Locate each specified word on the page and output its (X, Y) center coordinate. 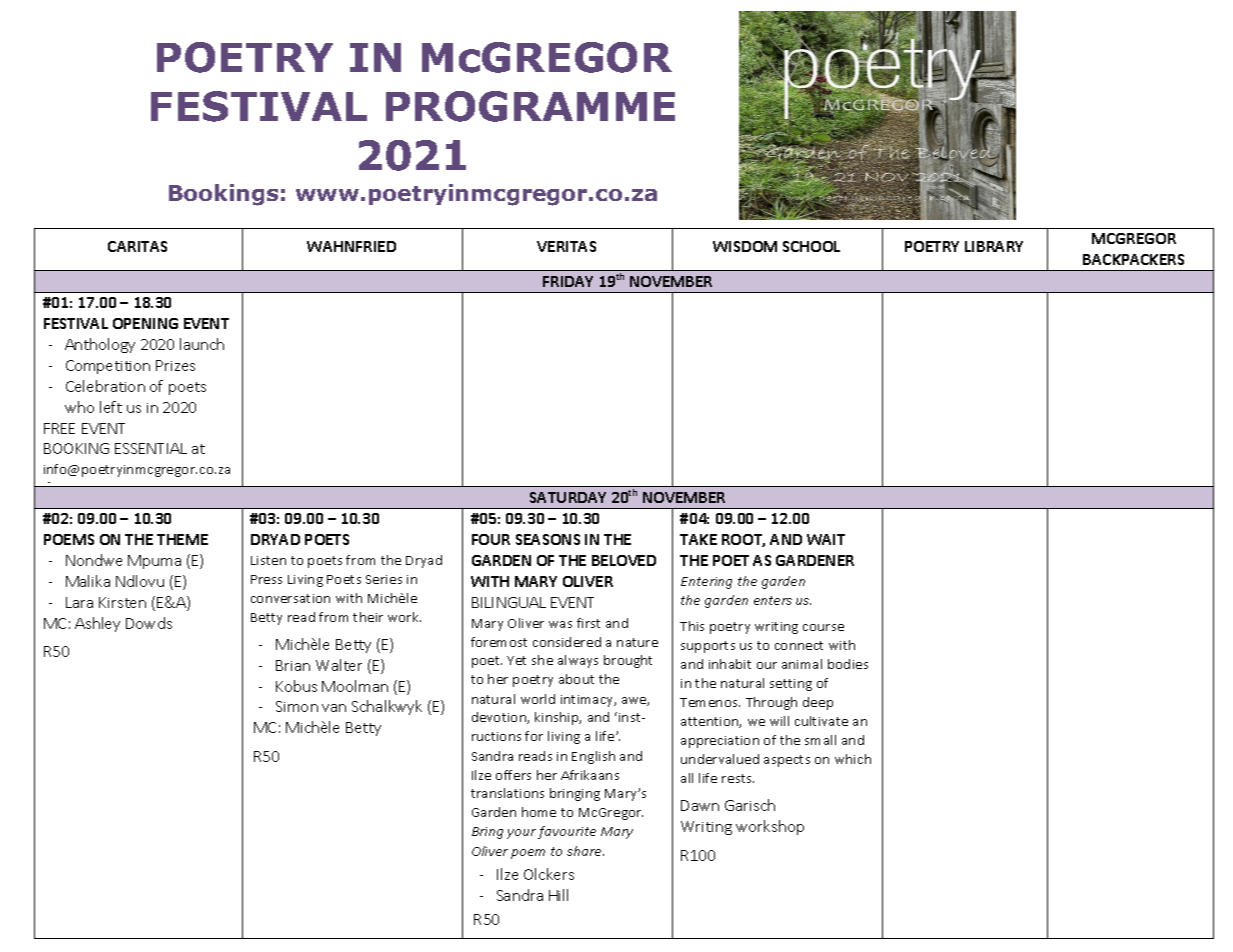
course (823, 627)
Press (266, 579)
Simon (297, 706)
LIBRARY (994, 246)
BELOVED (624, 560)
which (853, 759)
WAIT (826, 539)
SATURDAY (568, 497)
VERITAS (566, 246)
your (521, 834)
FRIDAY (568, 281)
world (538, 699)
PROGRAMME (530, 106)
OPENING (145, 323)
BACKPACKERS (1133, 259)
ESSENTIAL (151, 448)
